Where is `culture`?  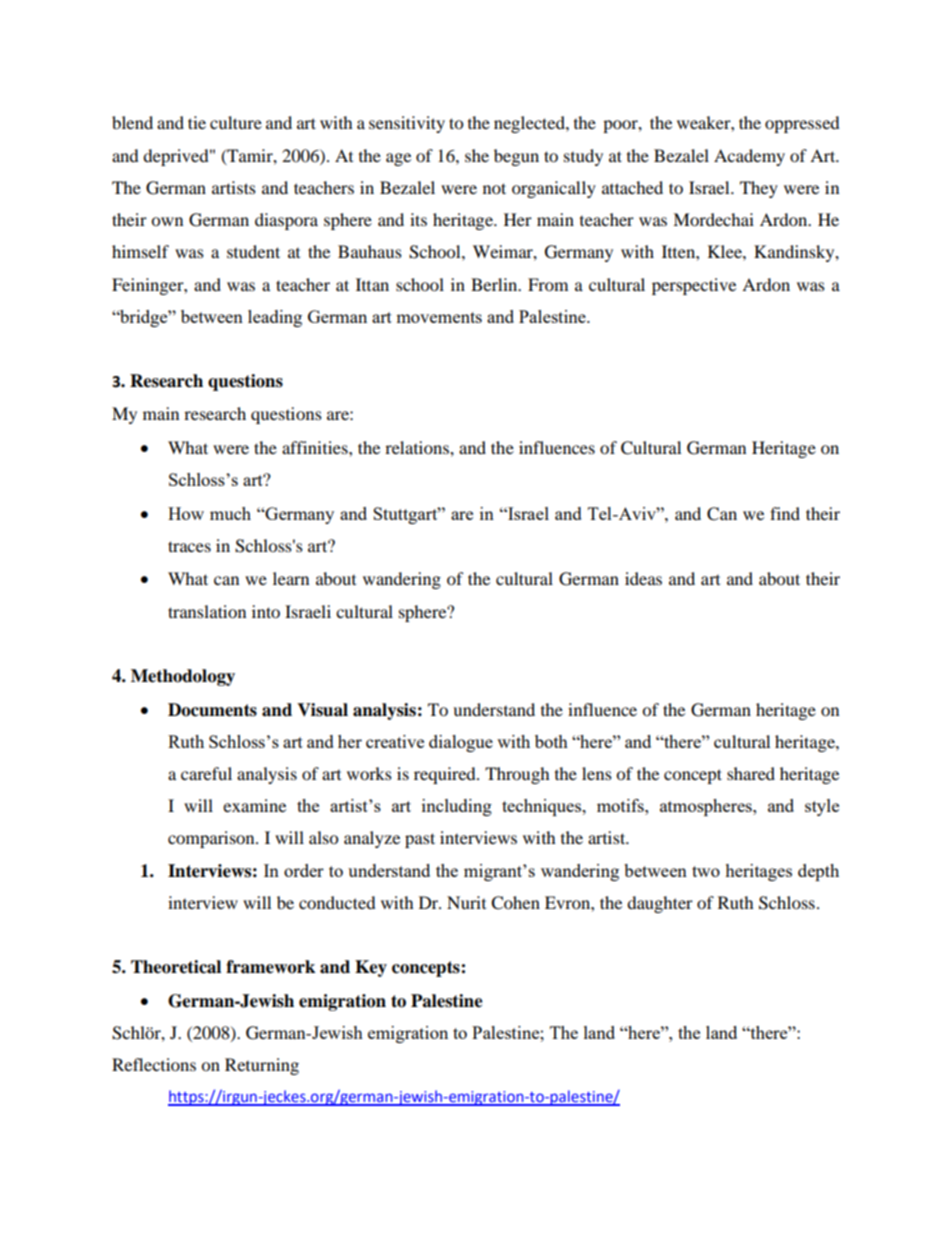
culture is located at coordinates (236, 122).
